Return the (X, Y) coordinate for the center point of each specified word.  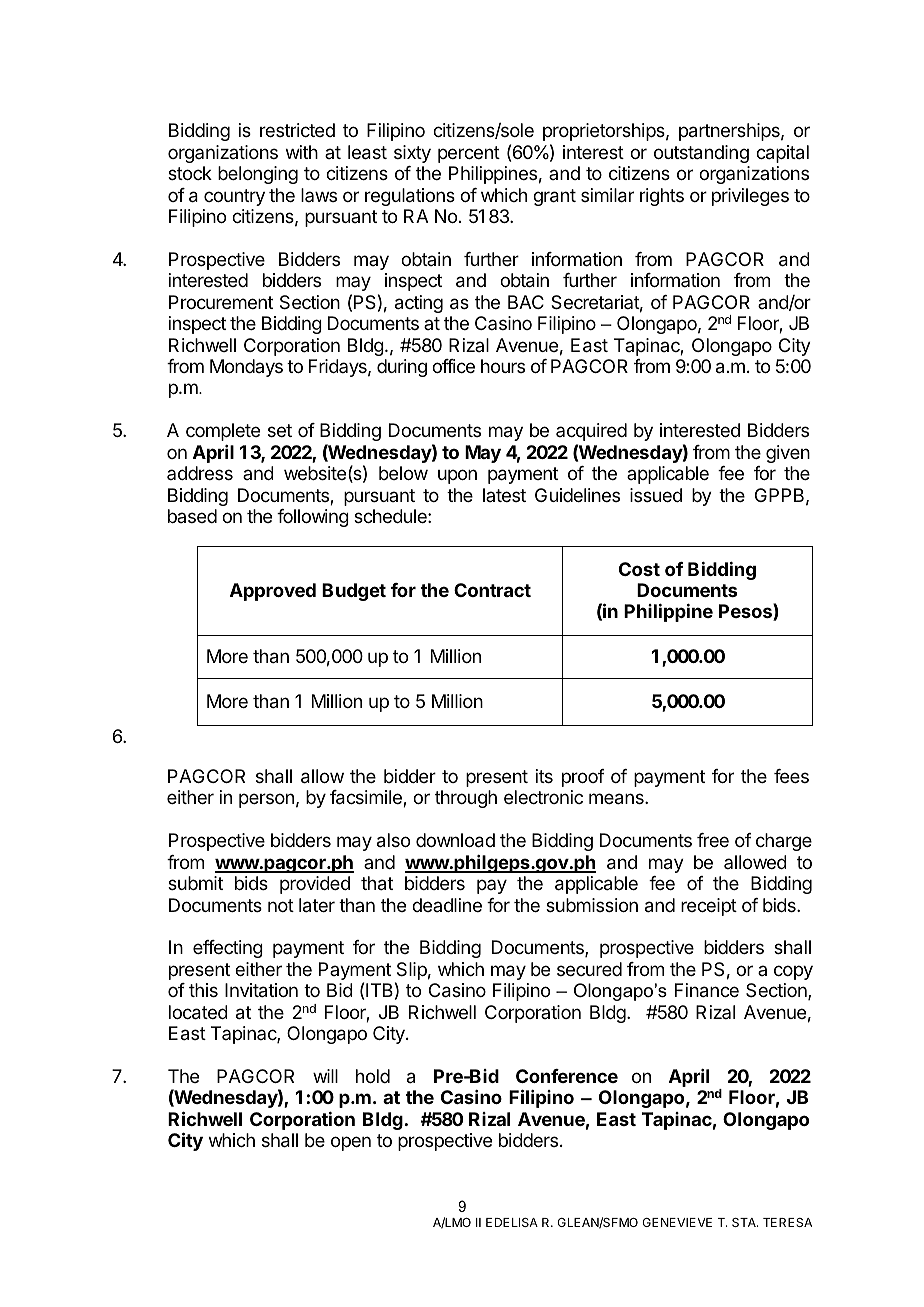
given (788, 454)
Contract (492, 590)
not (281, 905)
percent (469, 154)
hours (503, 366)
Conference (567, 1076)
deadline (447, 905)
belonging (258, 175)
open (351, 1143)
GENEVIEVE (677, 1222)
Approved (273, 592)
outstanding (701, 154)
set (280, 430)
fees (791, 776)
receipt (709, 907)
